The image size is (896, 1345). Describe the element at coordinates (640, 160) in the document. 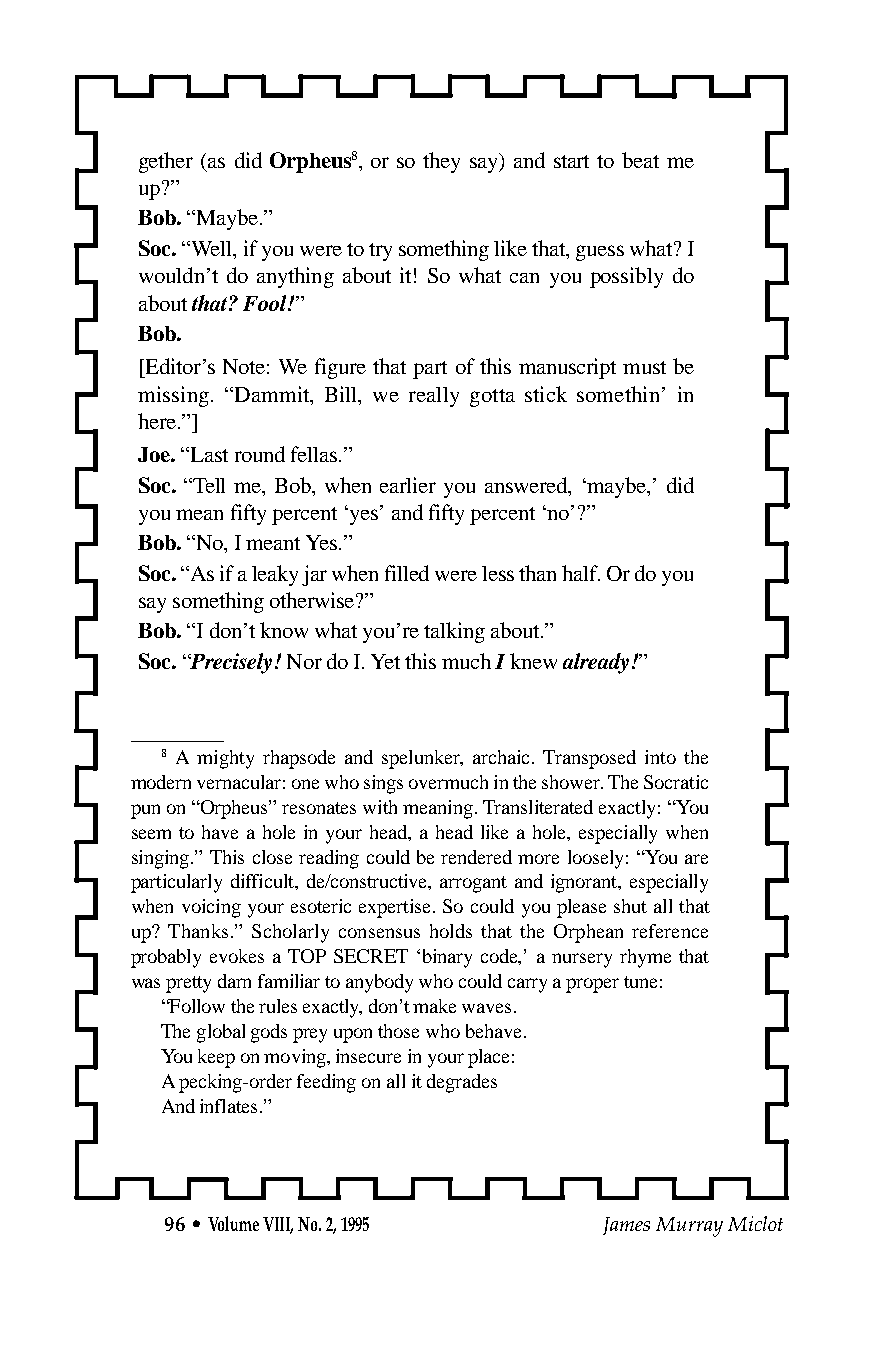

I see `beat` at that location.
